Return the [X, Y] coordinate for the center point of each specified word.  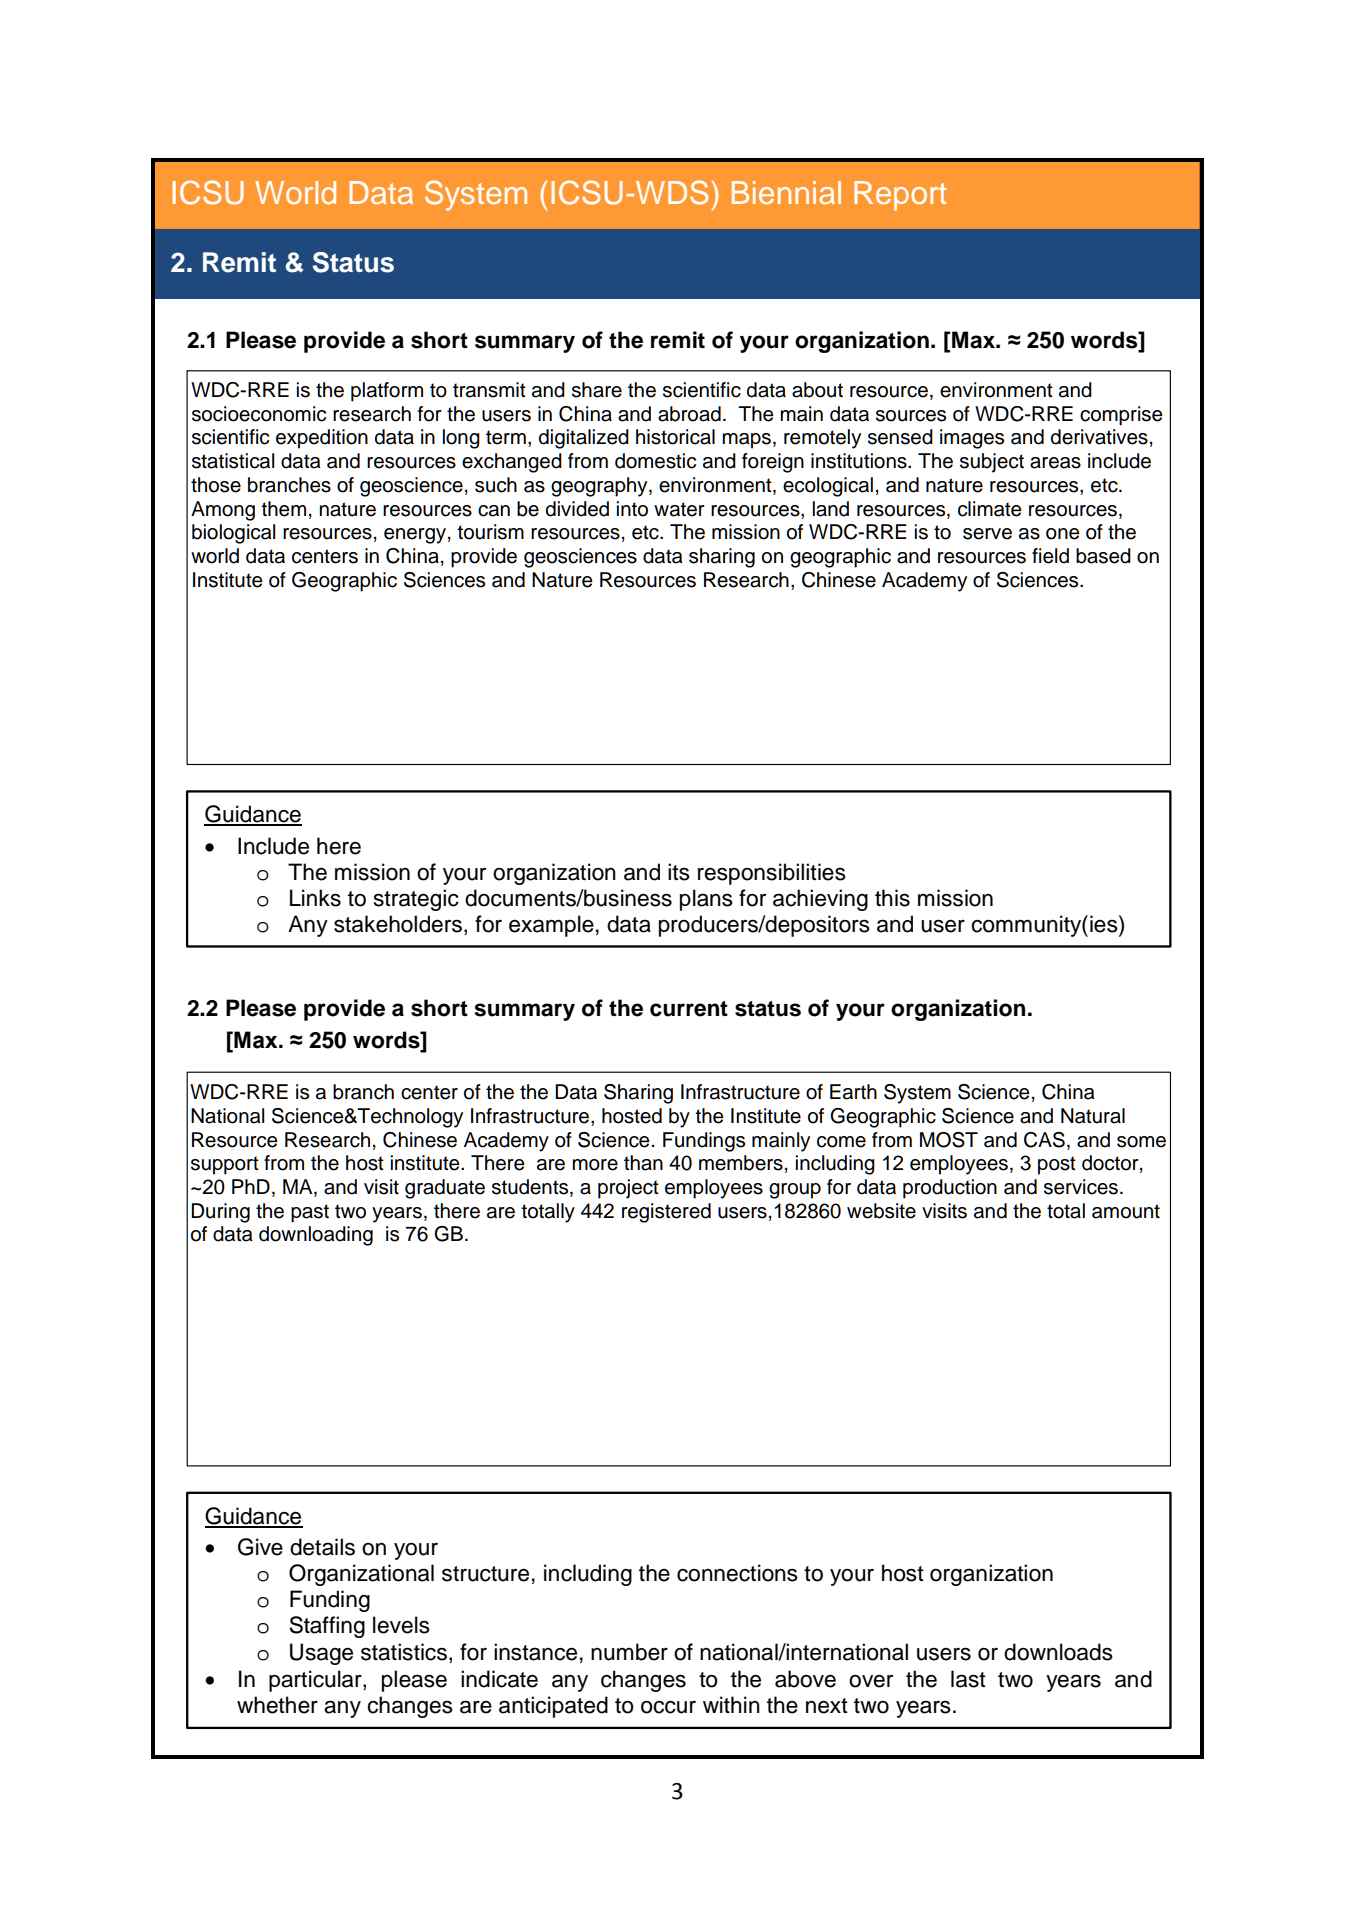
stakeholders [398, 924]
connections [737, 1573]
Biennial [786, 192]
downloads [1058, 1652]
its [679, 872]
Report [900, 196]
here [339, 846]
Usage [321, 1654]
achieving [820, 900]
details [322, 1547]
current [689, 1009]
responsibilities [772, 874]
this [892, 898]
